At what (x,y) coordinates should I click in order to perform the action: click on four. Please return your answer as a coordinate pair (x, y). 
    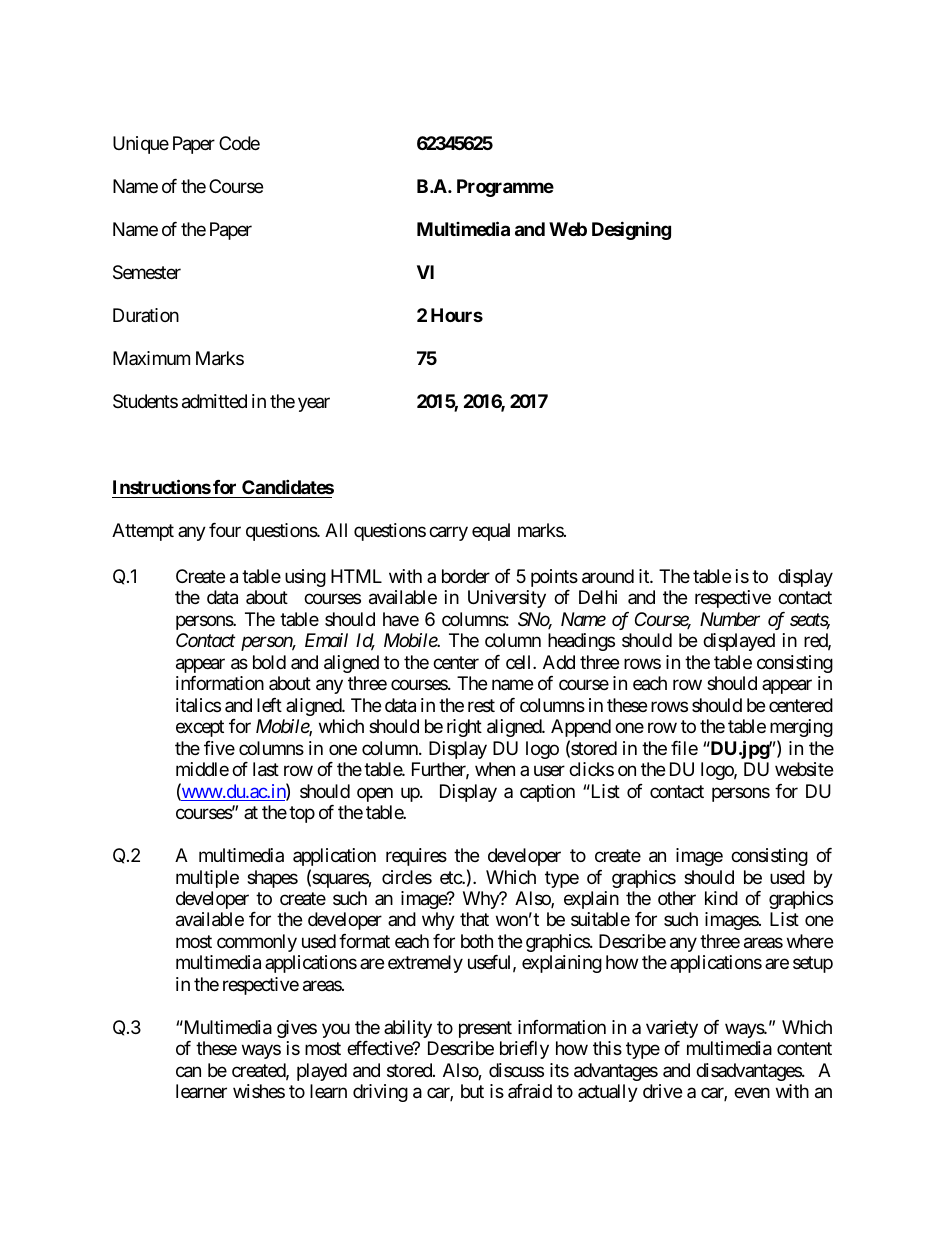
    Looking at the image, I should click on (225, 530).
